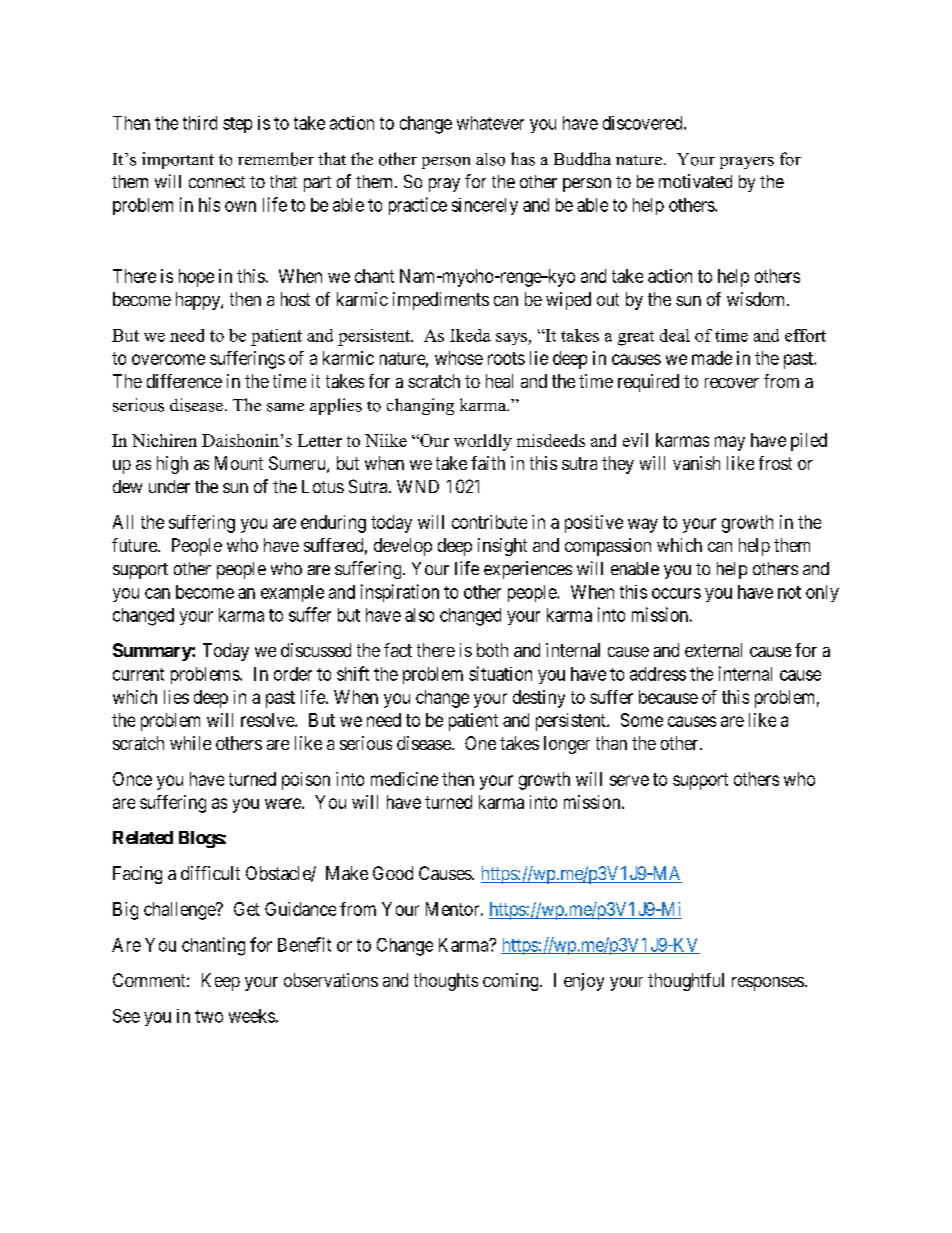 The height and width of the screenshot is (1233, 952). I want to click on under, so click(169, 486).
